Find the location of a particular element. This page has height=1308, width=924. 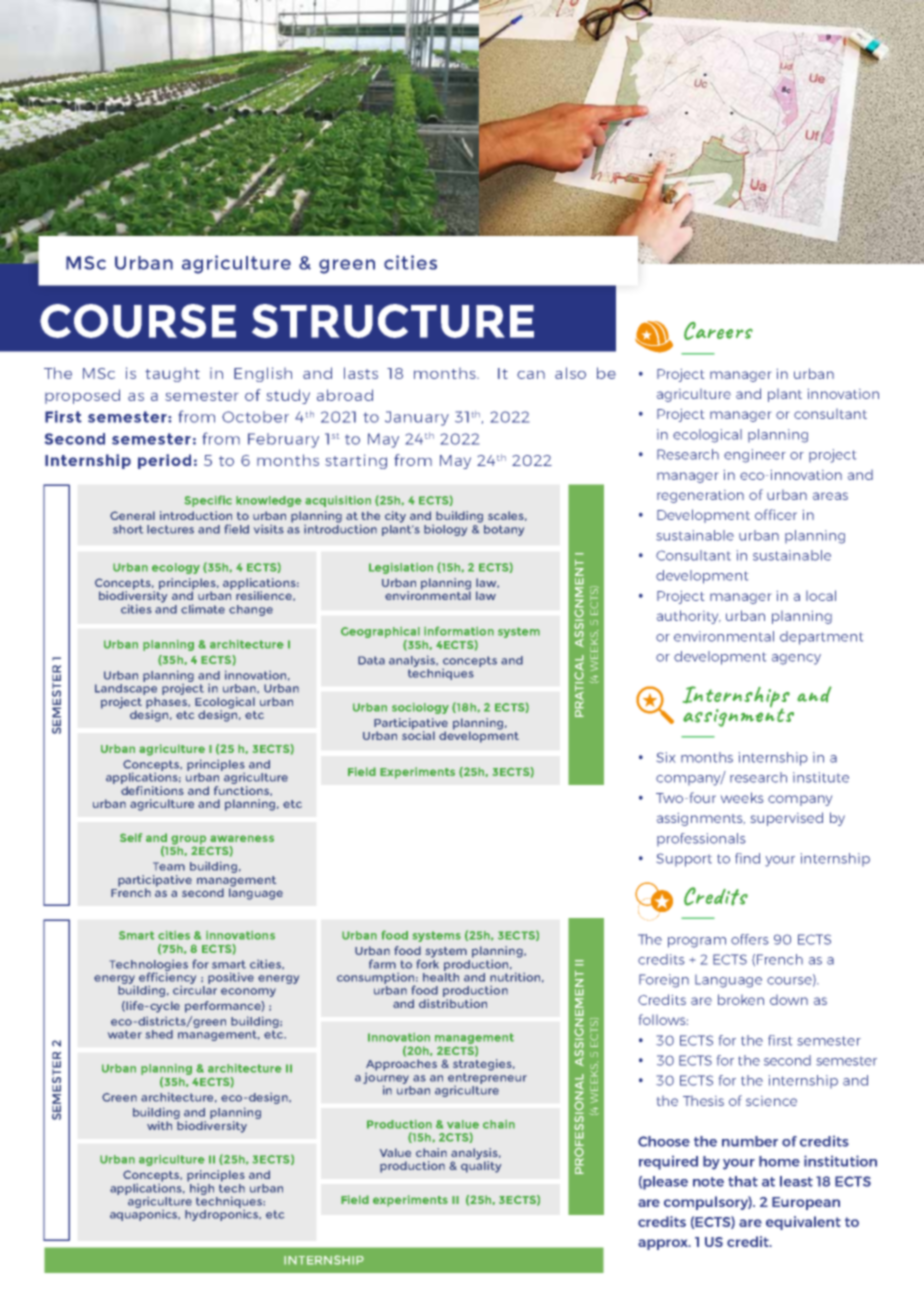

Careers is located at coordinates (718, 331).
